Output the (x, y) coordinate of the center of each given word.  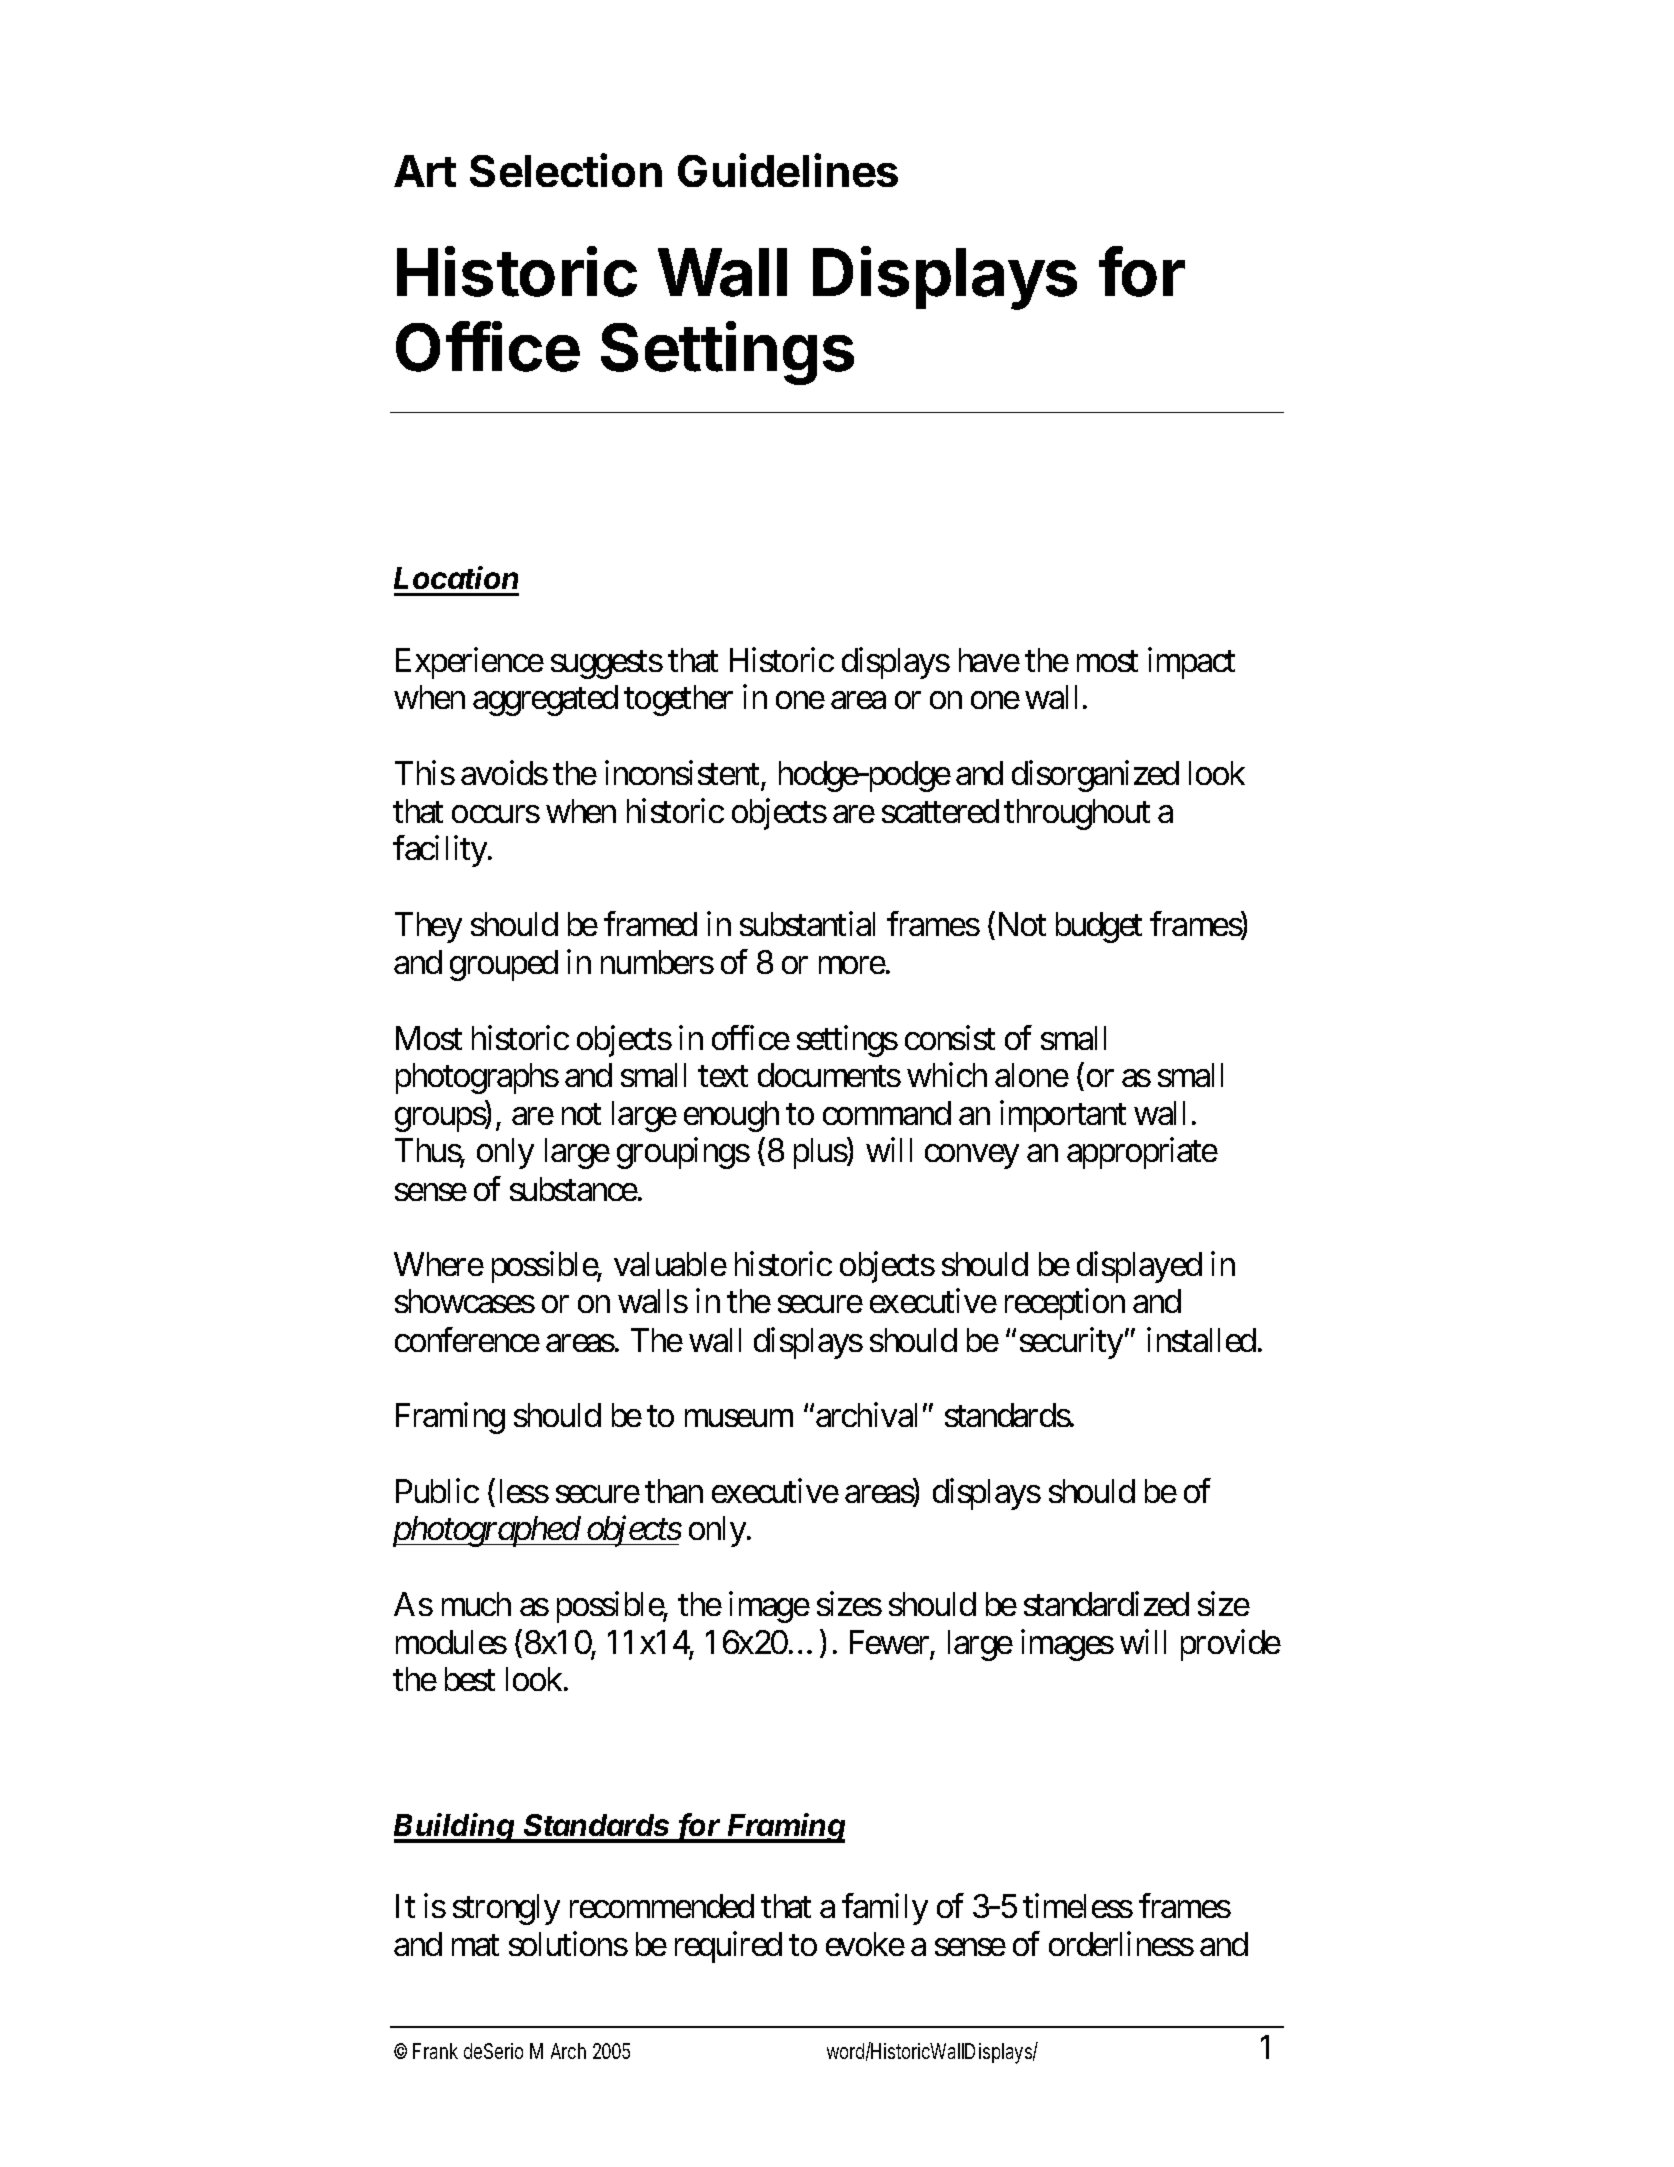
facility (441, 851)
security (1071, 1343)
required (728, 1947)
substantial (807, 924)
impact (1191, 663)
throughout (1077, 814)
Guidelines (788, 170)
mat (475, 1945)
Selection (566, 170)
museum (739, 1418)
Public (437, 1490)
